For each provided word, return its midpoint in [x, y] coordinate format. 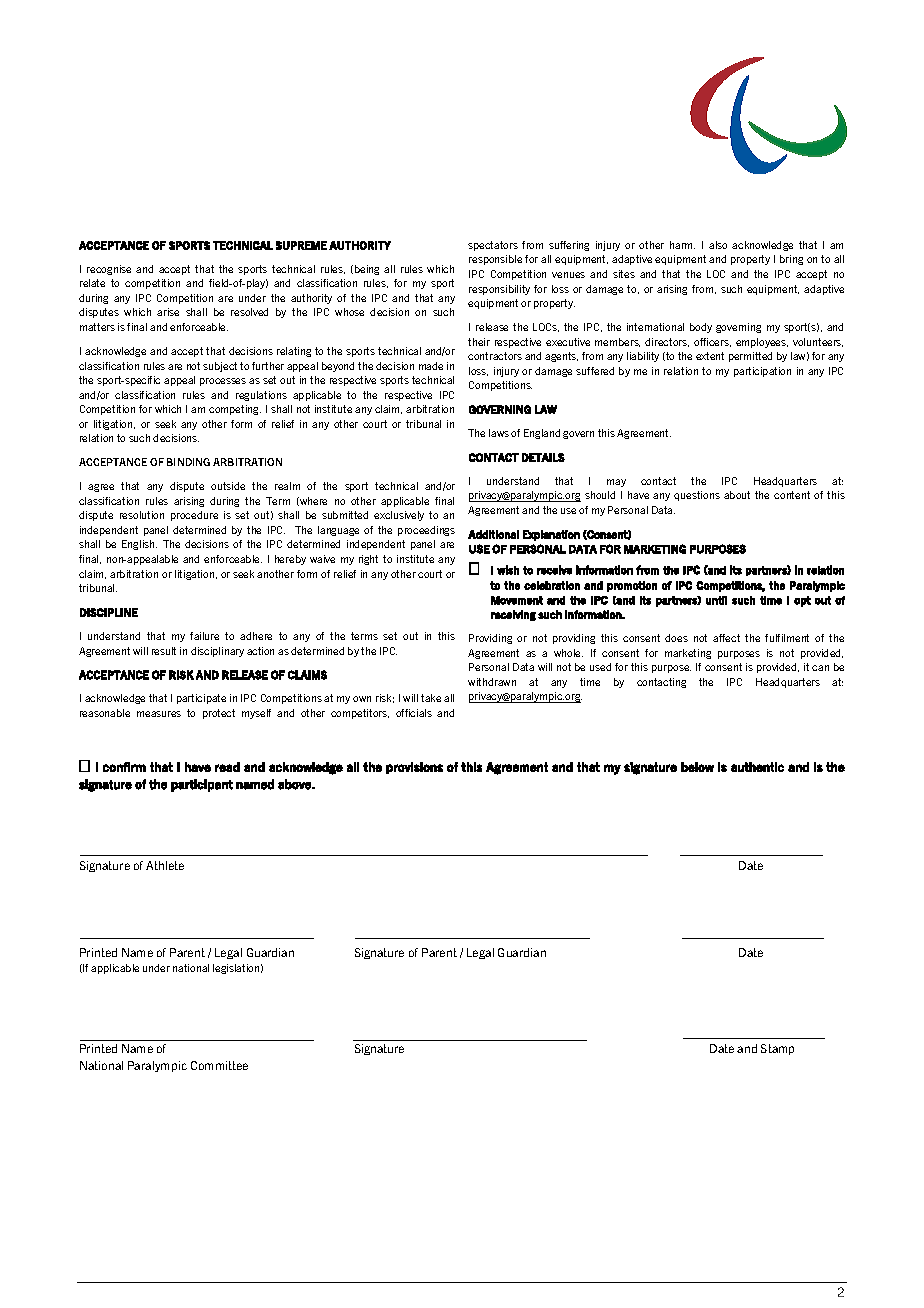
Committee [219, 1065]
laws [499, 433]
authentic [757, 767]
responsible [495, 260]
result [164, 651]
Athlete [165, 865]
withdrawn [492, 682]
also [718, 245]
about [737, 495]
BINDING [188, 462]
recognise [109, 270]
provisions [414, 768]
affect [726, 638]
